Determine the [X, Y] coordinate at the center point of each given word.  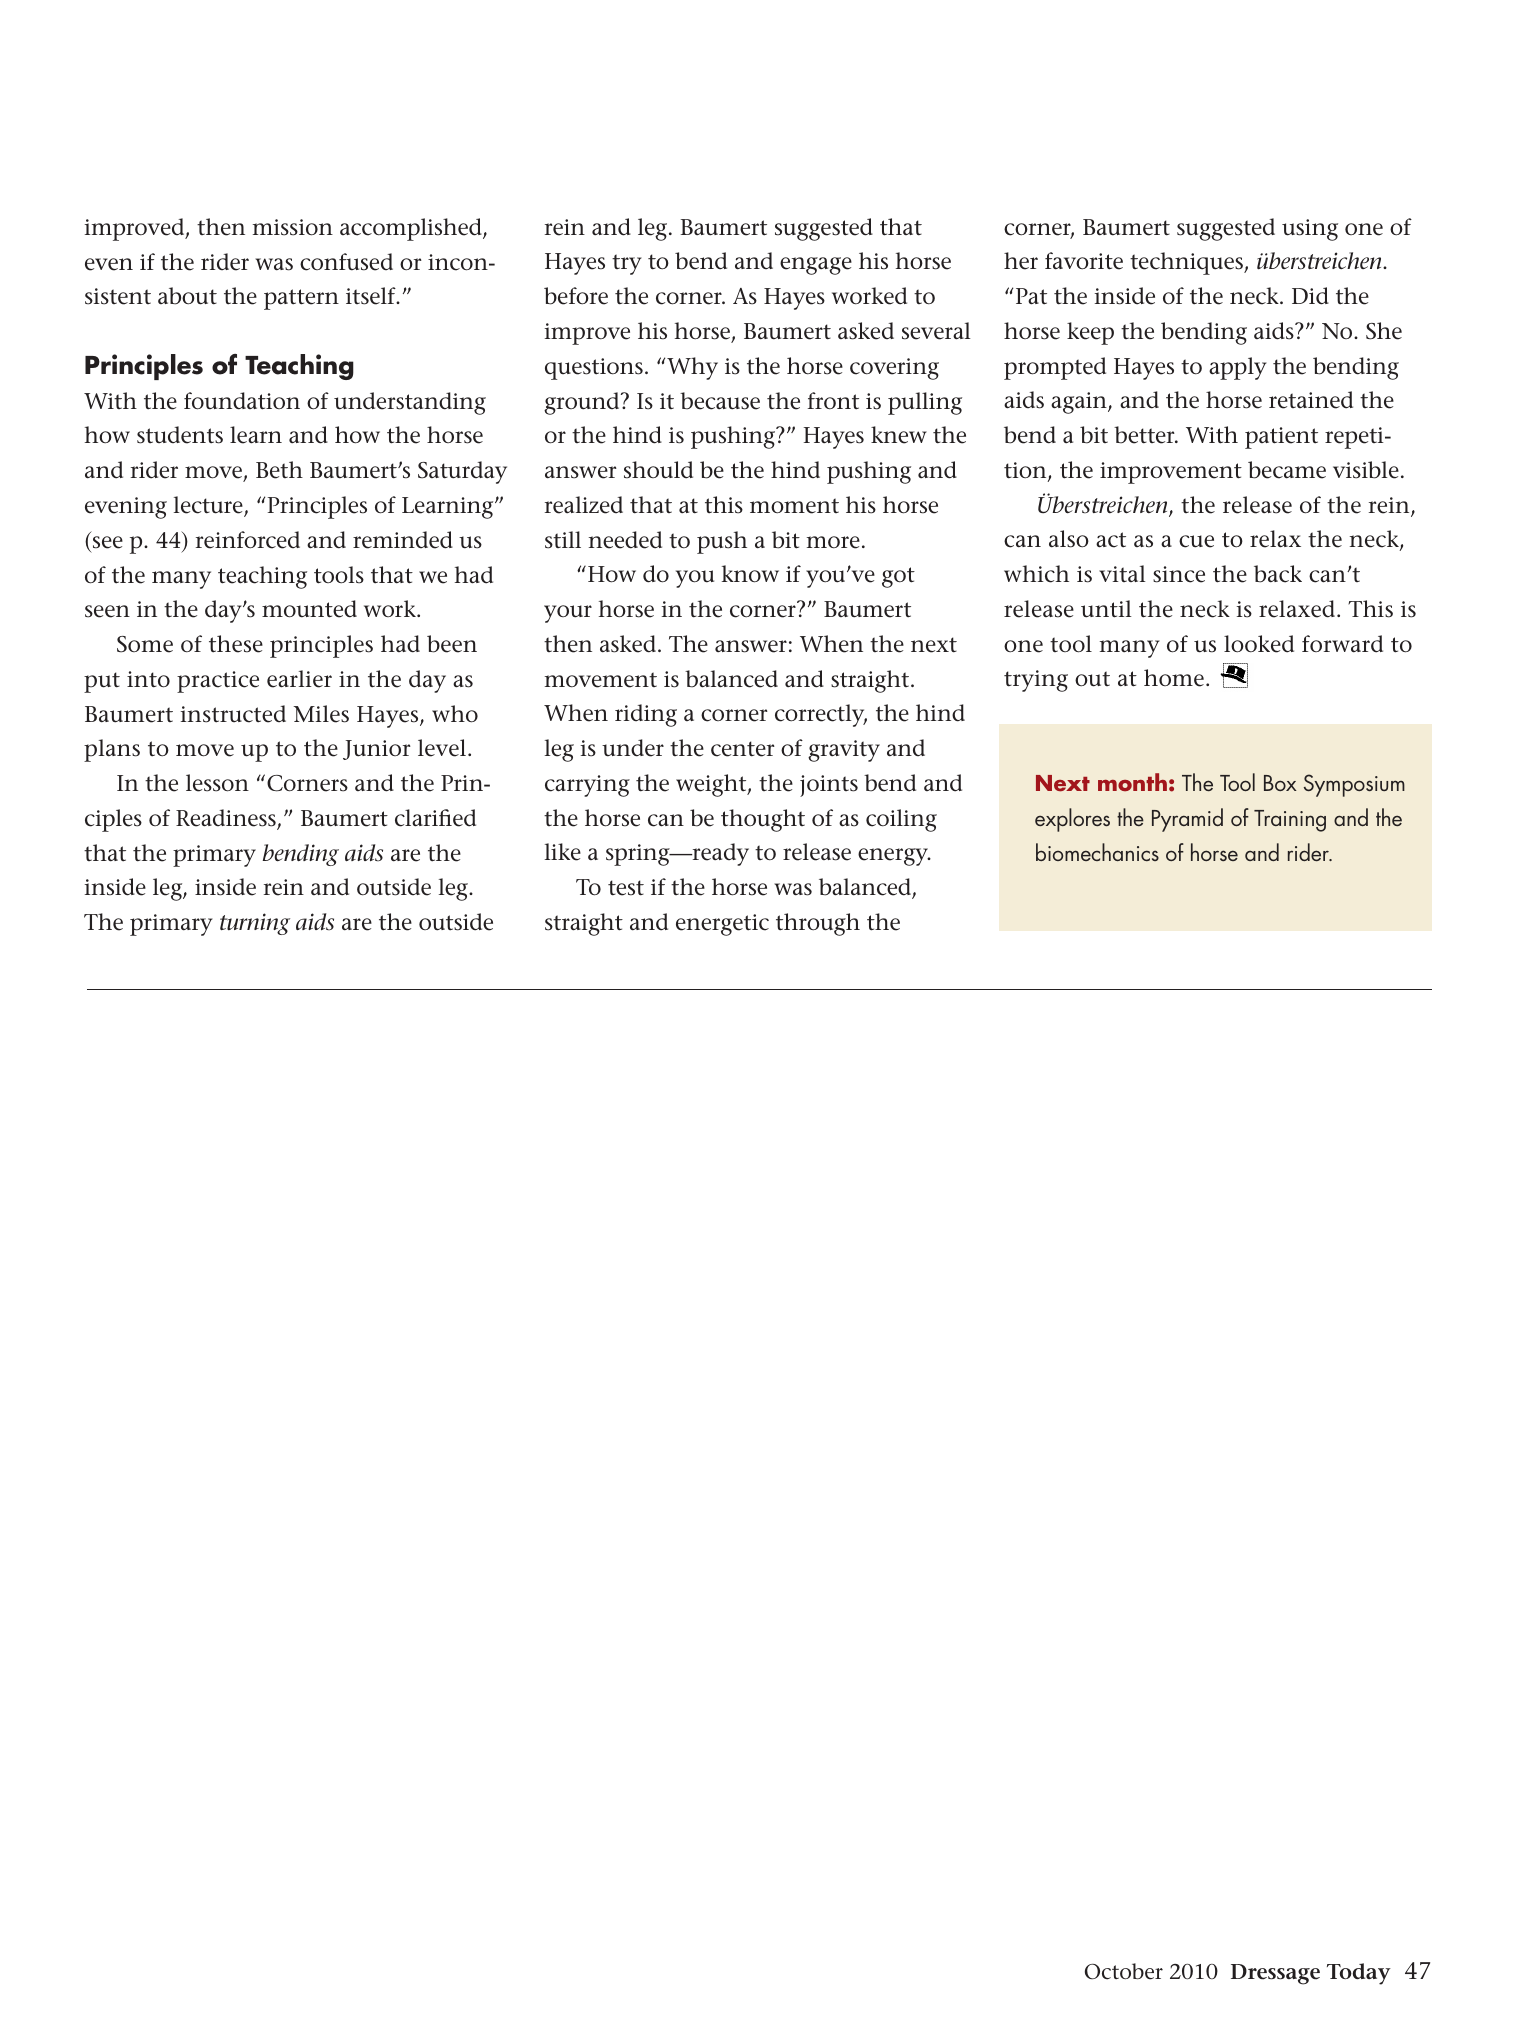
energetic [722, 925]
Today [1359, 1974]
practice [218, 682]
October [1124, 1971]
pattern [301, 299]
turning [255, 924]
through [818, 924]
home [1174, 678]
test [626, 888]
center [743, 749]
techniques [1187, 263]
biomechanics [1097, 852]
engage [816, 266]
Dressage [1275, 1974]
